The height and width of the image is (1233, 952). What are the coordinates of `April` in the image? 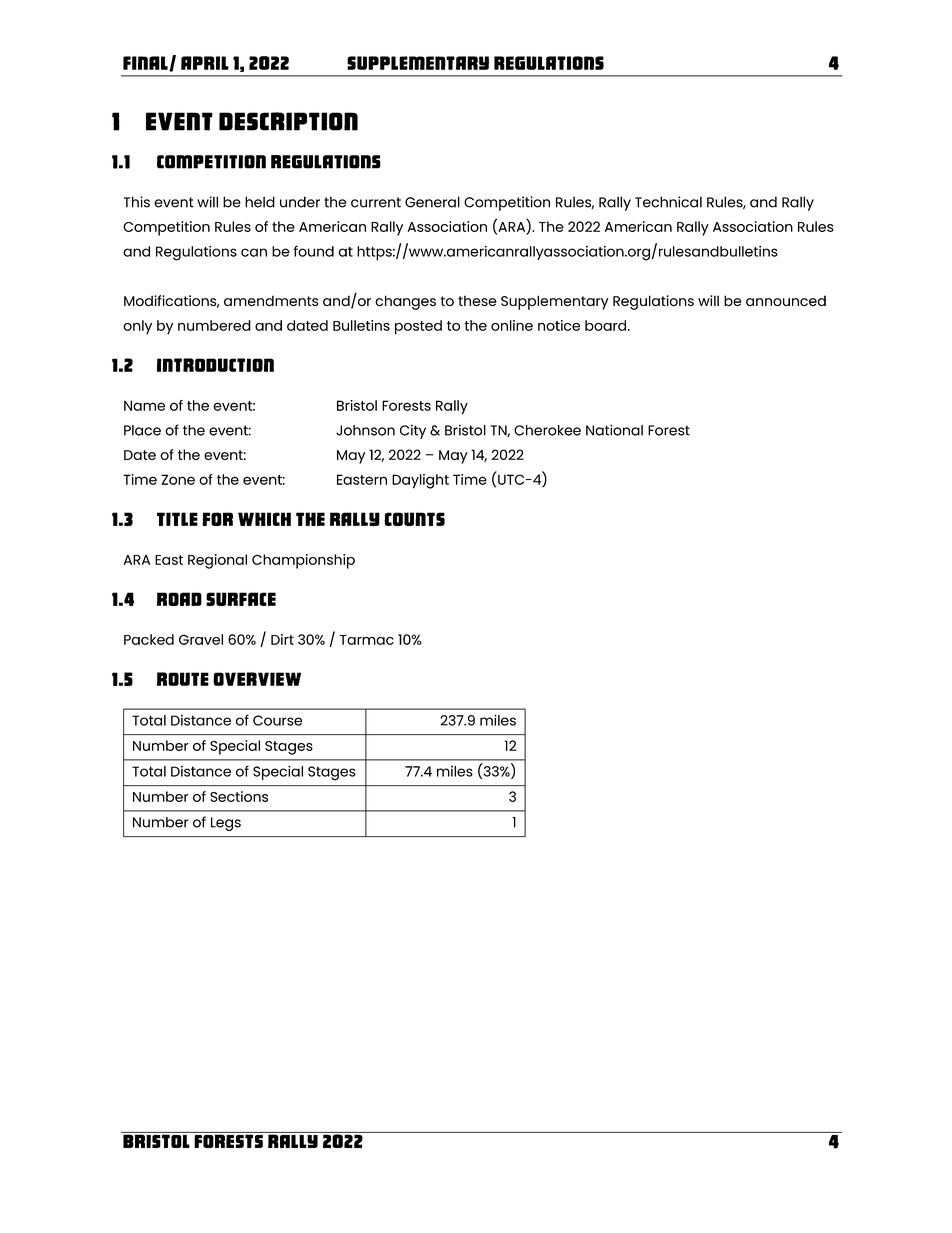 It's located at (205, 63).
